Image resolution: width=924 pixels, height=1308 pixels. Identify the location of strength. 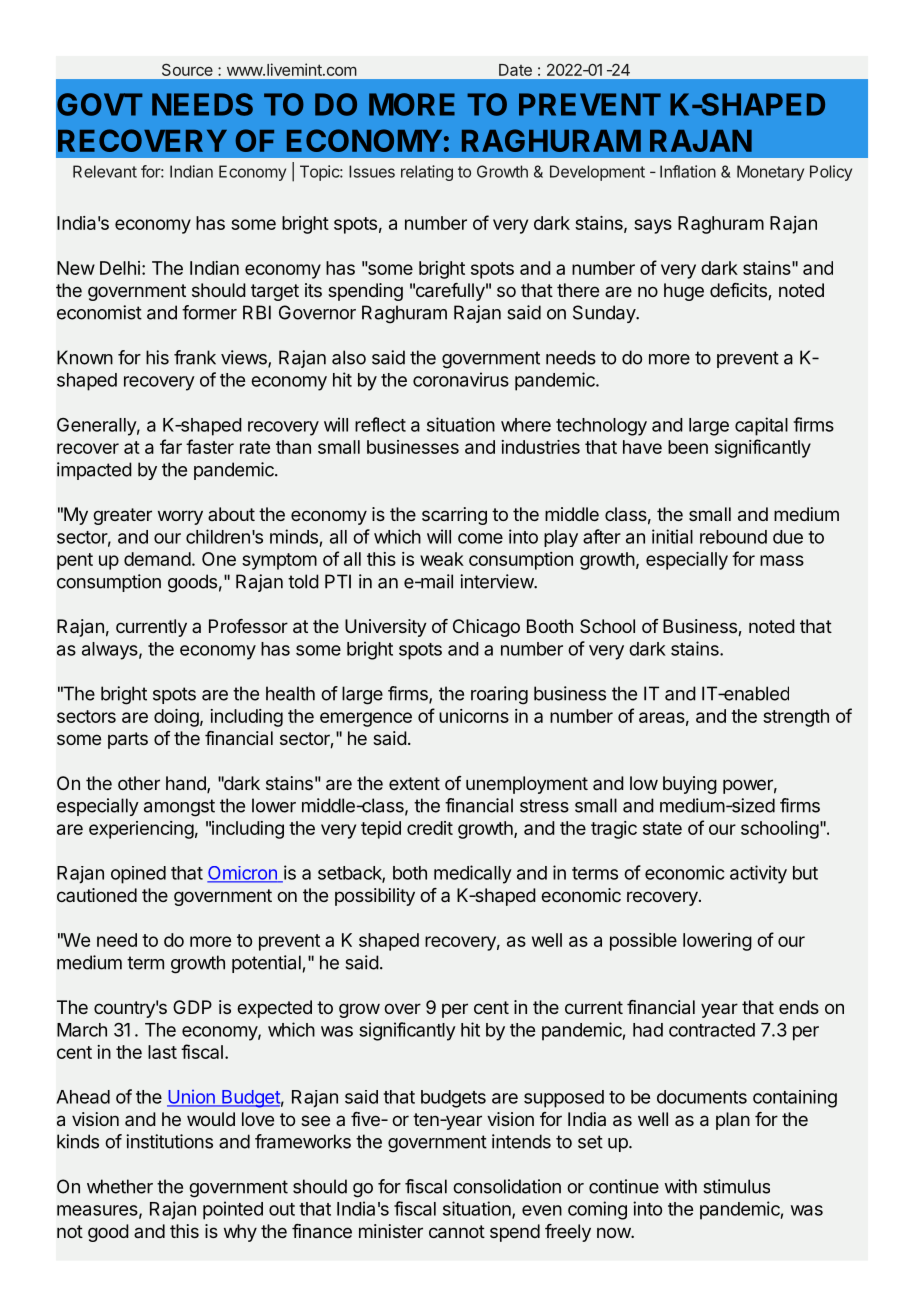
(796, 718).
